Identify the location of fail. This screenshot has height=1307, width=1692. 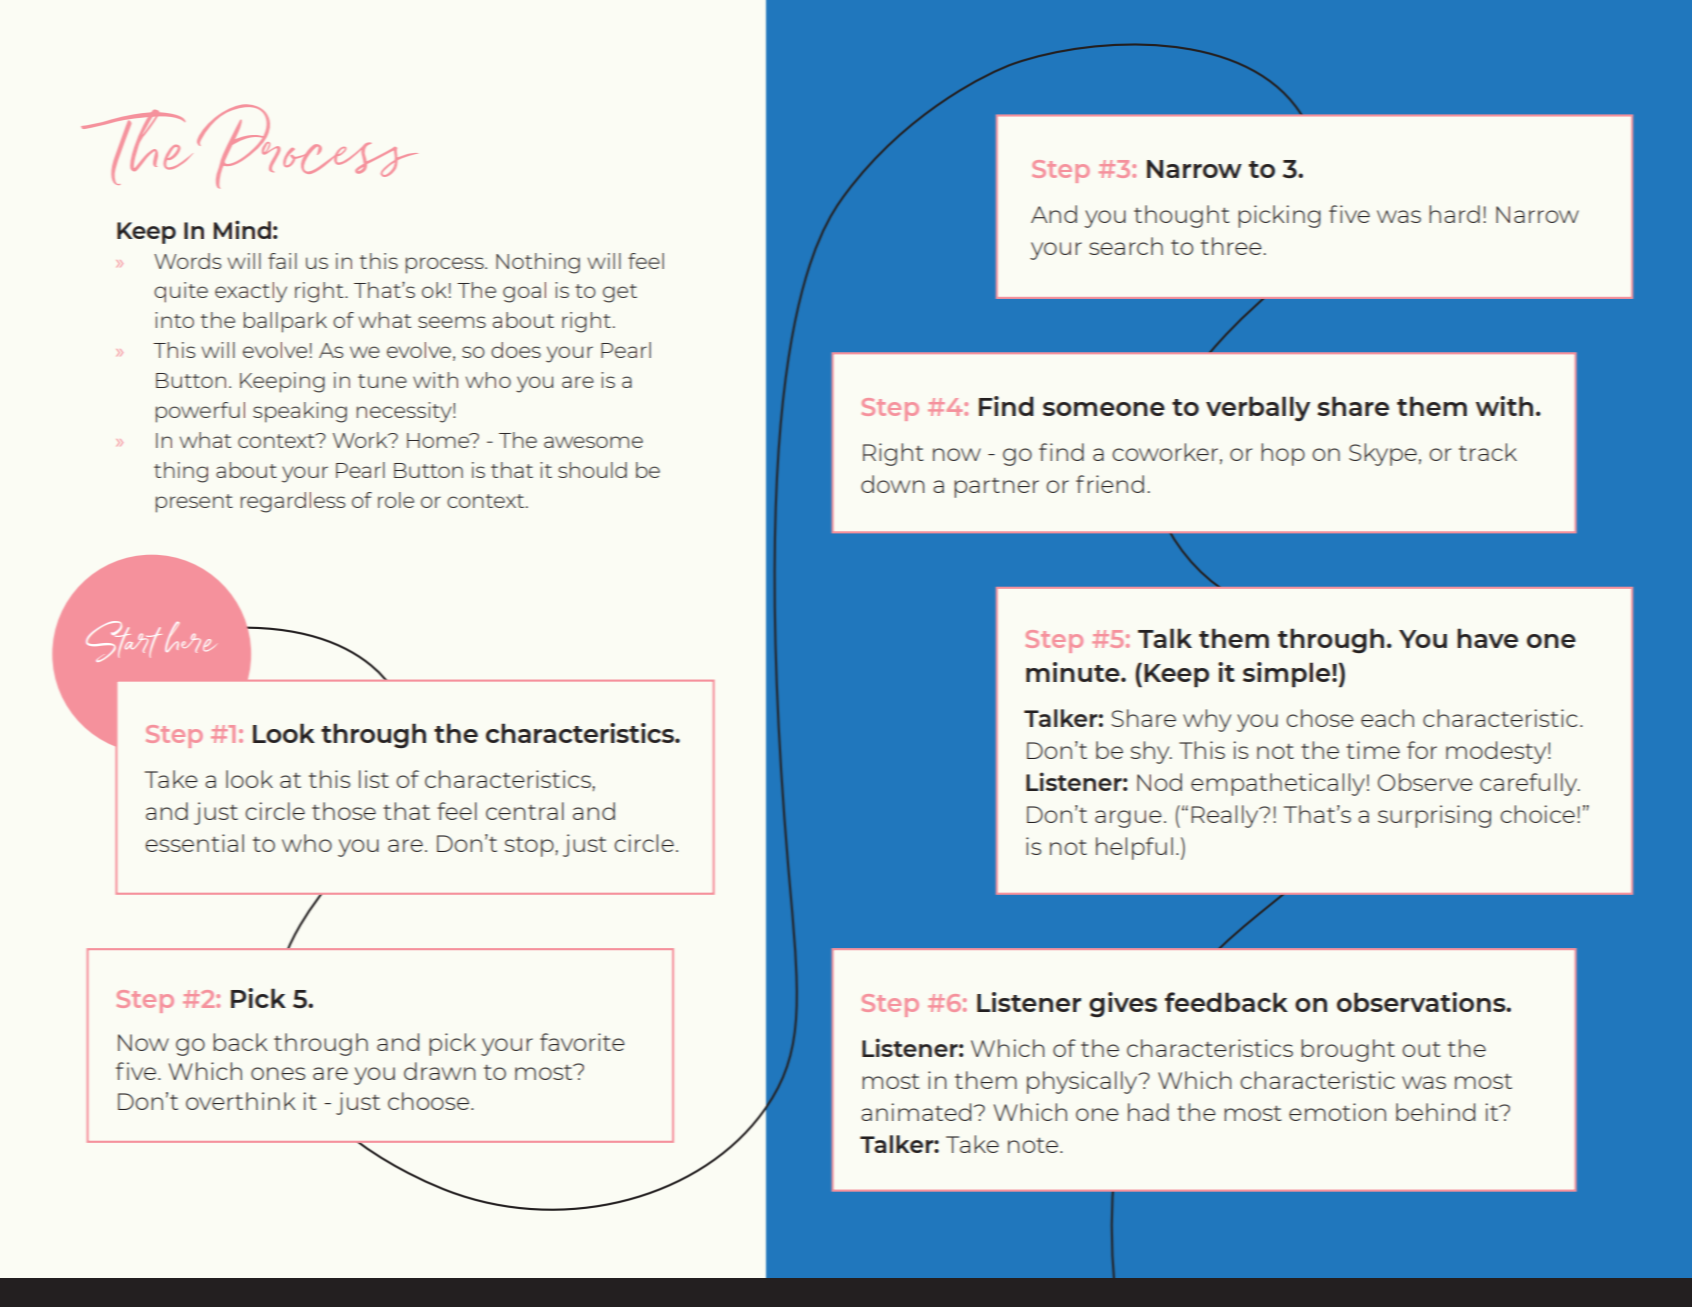
(282, 261).
